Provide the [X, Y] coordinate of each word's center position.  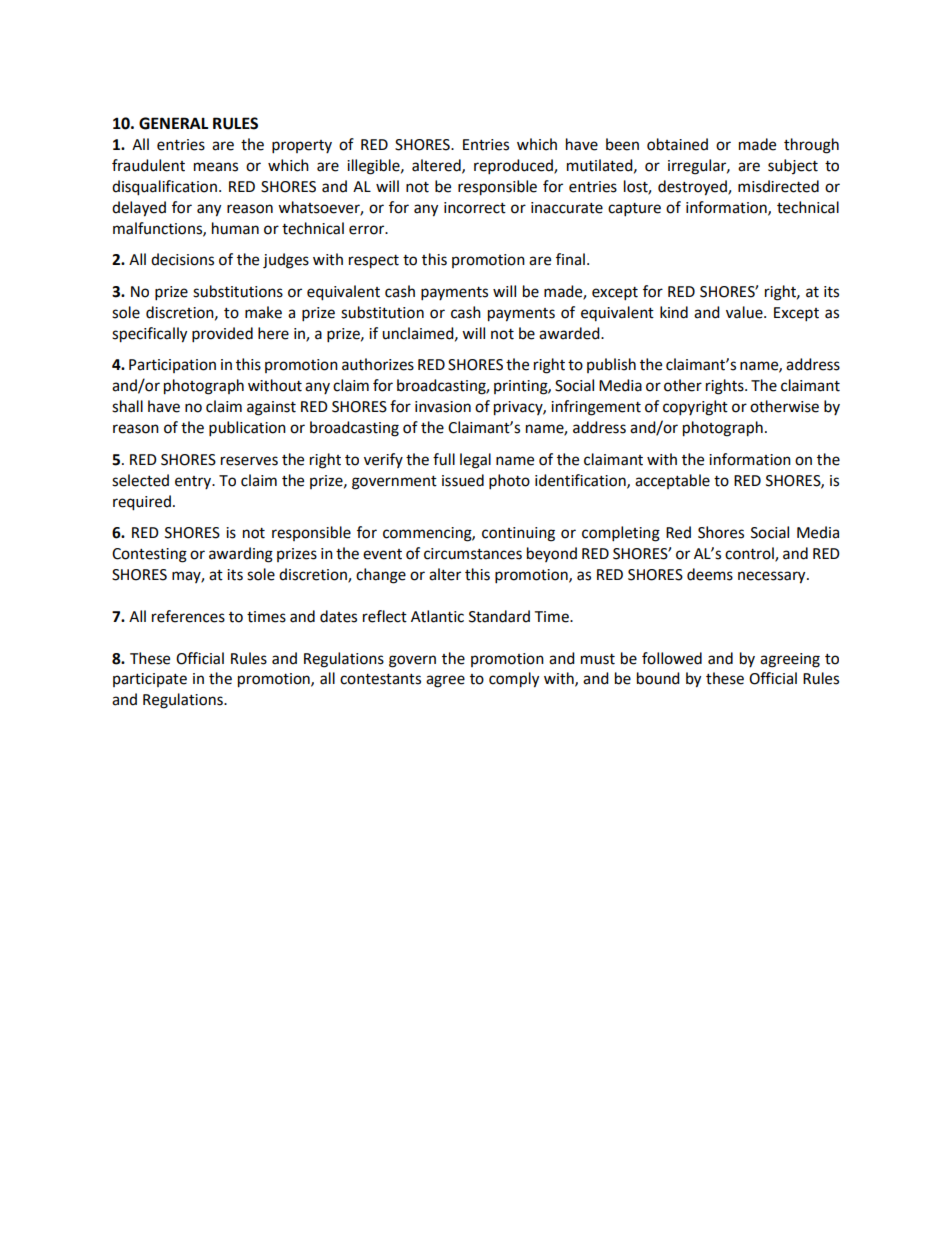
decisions [182, 259]
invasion [443, 407]
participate [150, 680]
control [750, 554]
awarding [241, 555]
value [745, 312]
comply [514, 680]
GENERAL [173, 123]
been [622, 144]
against [271, 408]
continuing [518, 534]
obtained [677, 144]
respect [374, 262]
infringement [596, 408]
